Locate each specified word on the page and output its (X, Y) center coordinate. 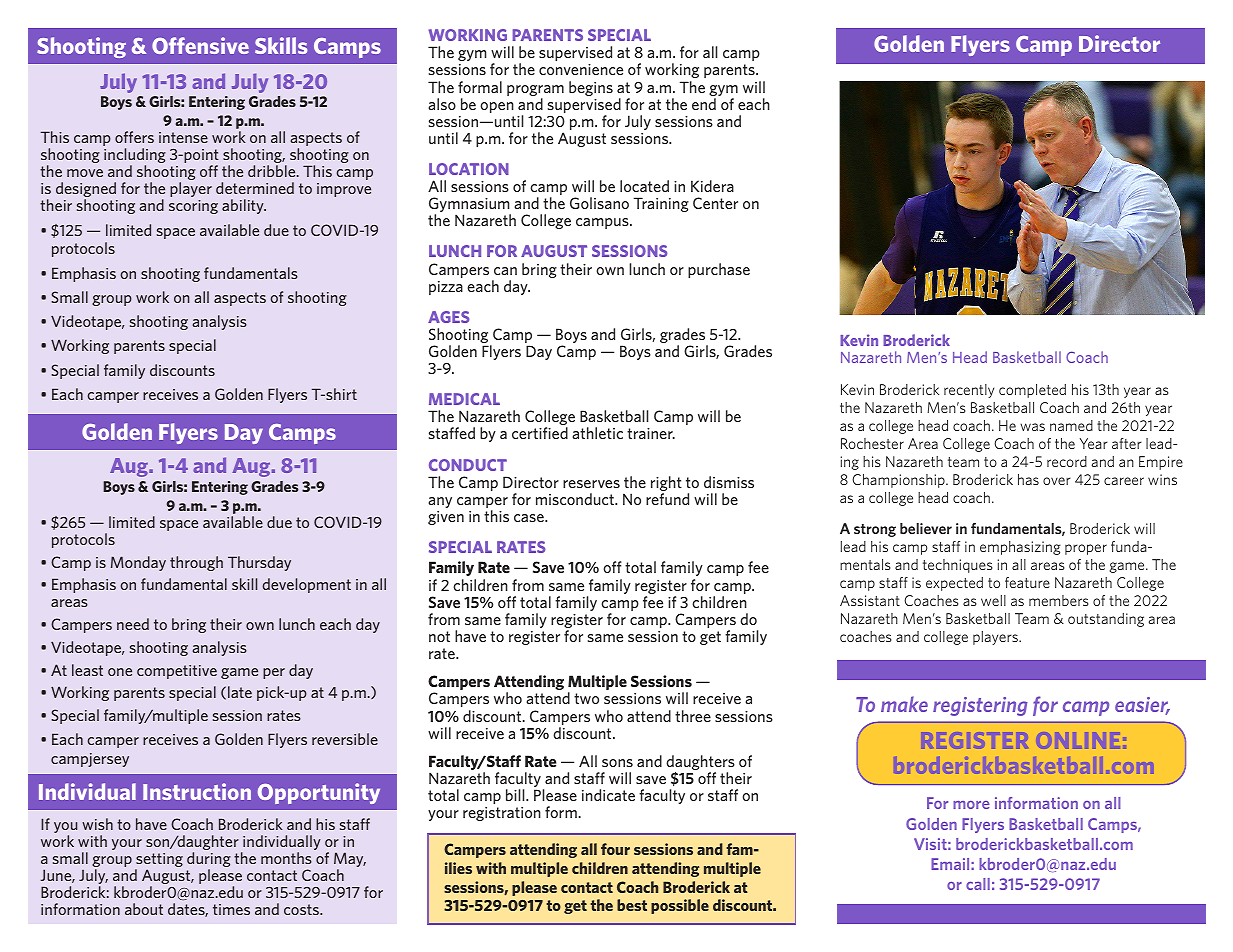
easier (1142, 706)
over (1057, 481)
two (586, 698)
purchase (719, 270)
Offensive (200, 45)
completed (1032, 391)
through (196, 563)
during (209, 861)
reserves (591, 484)
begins (591, 88)
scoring (193, 207)
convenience (581, 69)
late (240, 692)
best (632, 905)
